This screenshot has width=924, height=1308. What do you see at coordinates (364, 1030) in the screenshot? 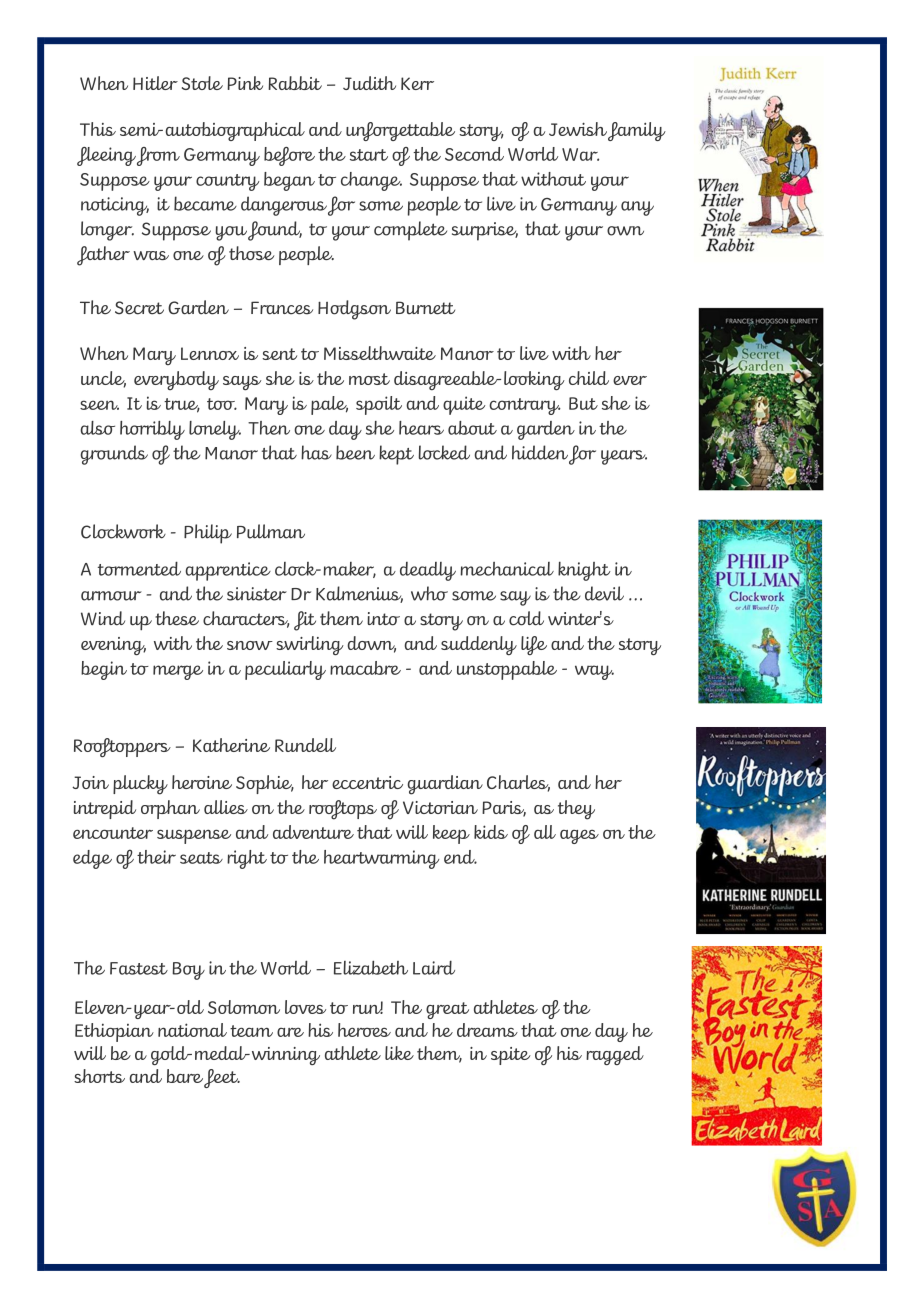
I see `heroes` at bounding box center [364, 1030].
